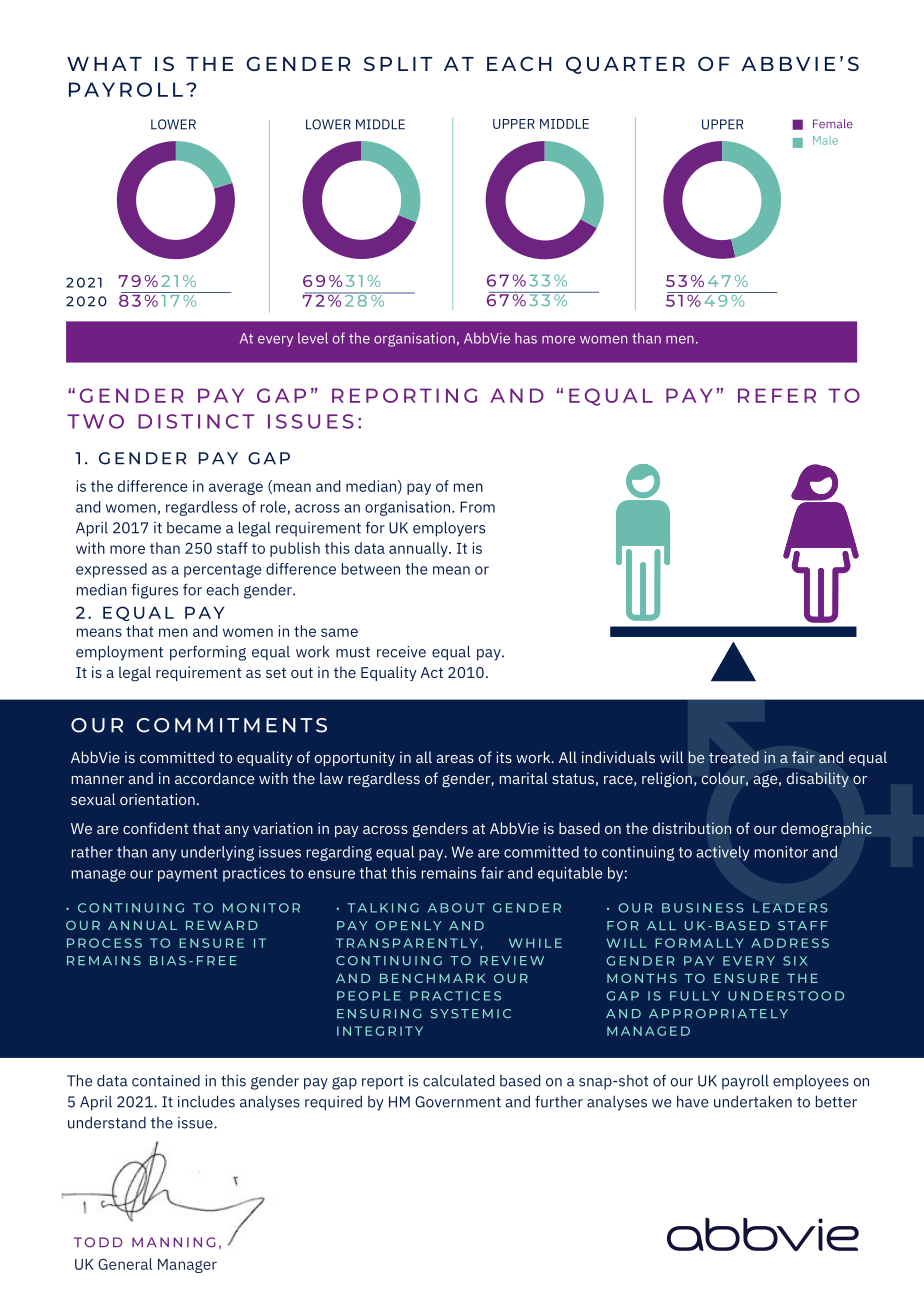  I want to click on has, so click(526, 338).
